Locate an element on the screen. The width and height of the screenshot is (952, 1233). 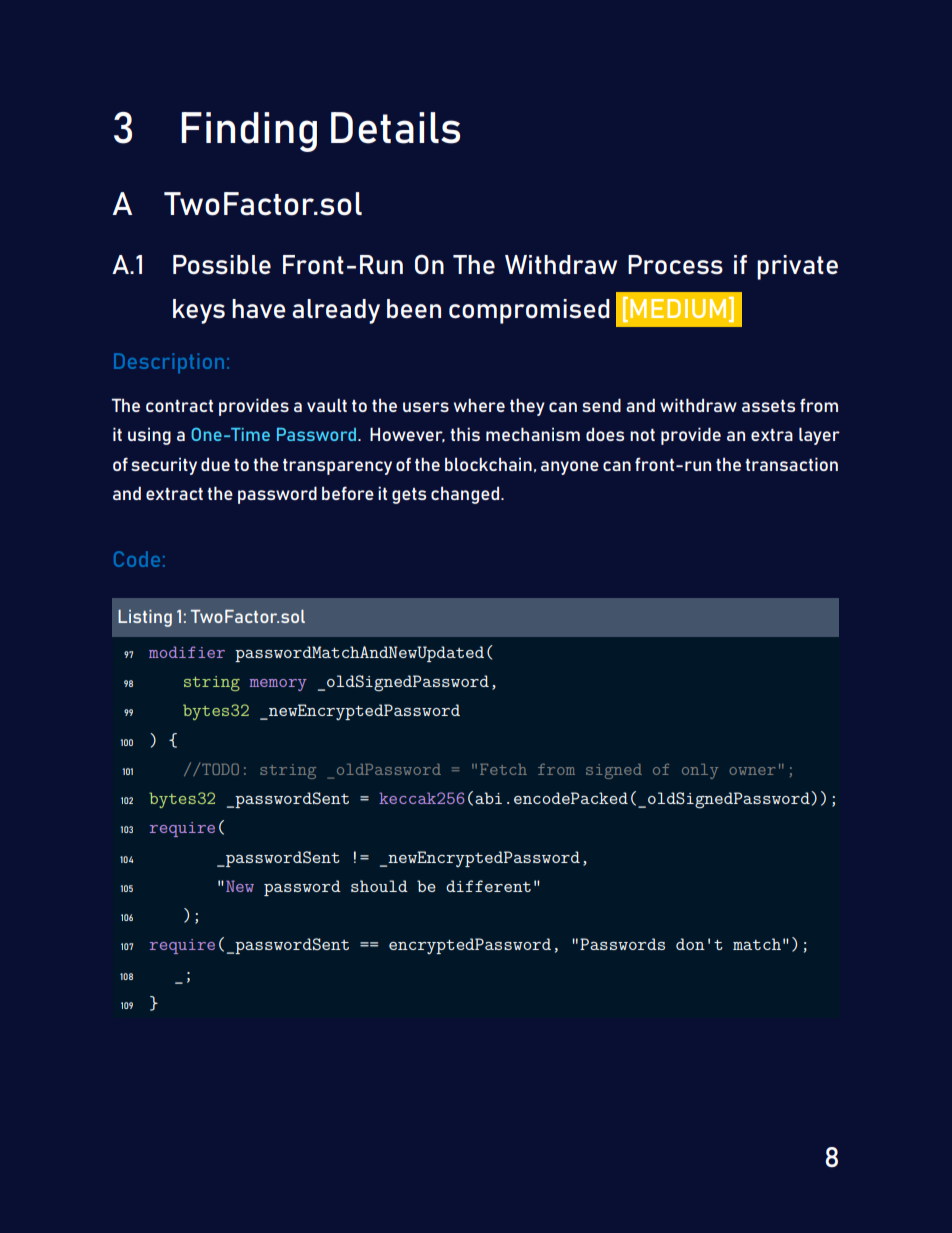
transaction is located at coordinates (791, 464).
